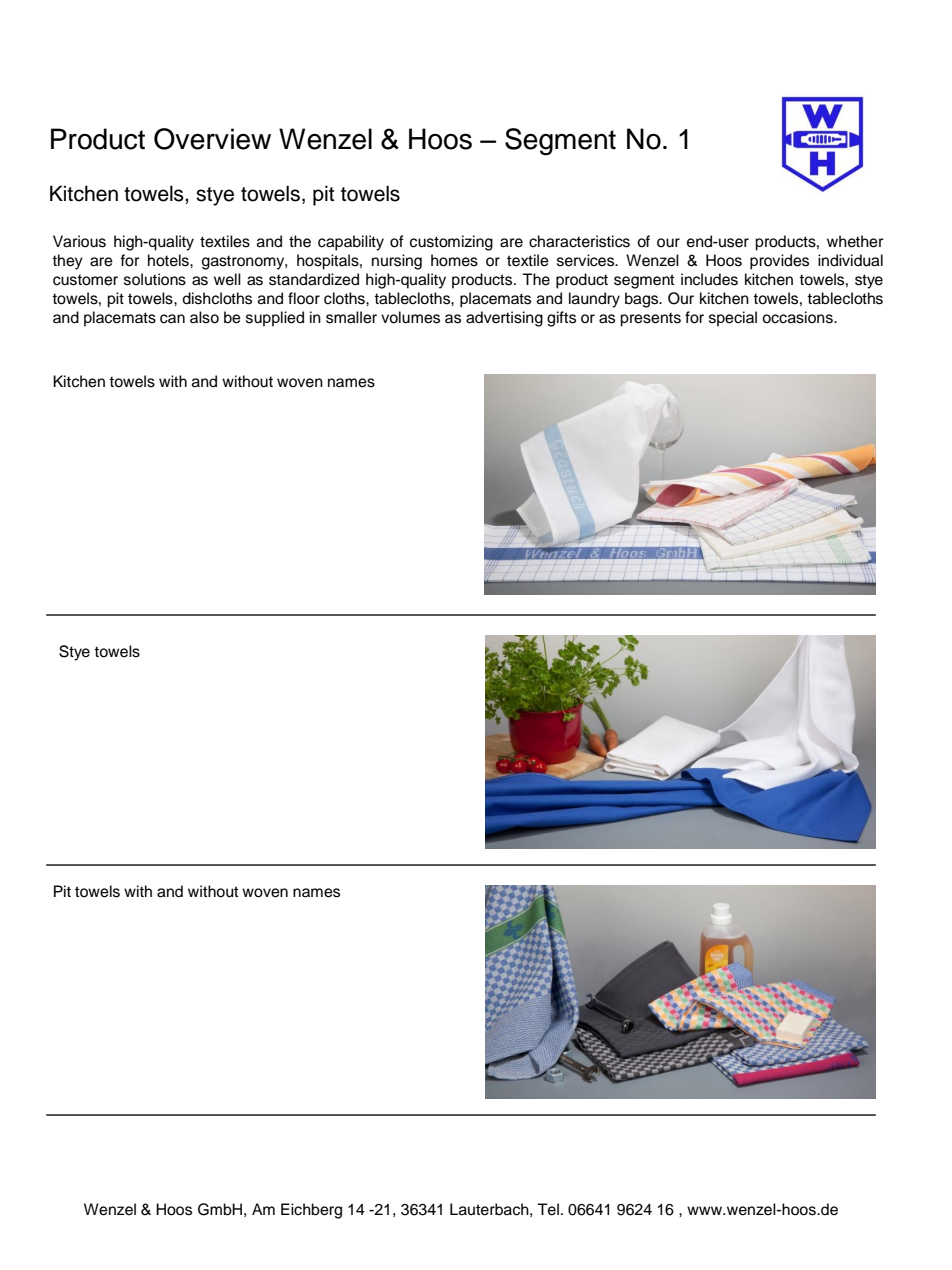 This screenshot has width=952, height=1270. Describe the element at coordinates (779, 262) in the screenshot. I see `provides` at that location.
